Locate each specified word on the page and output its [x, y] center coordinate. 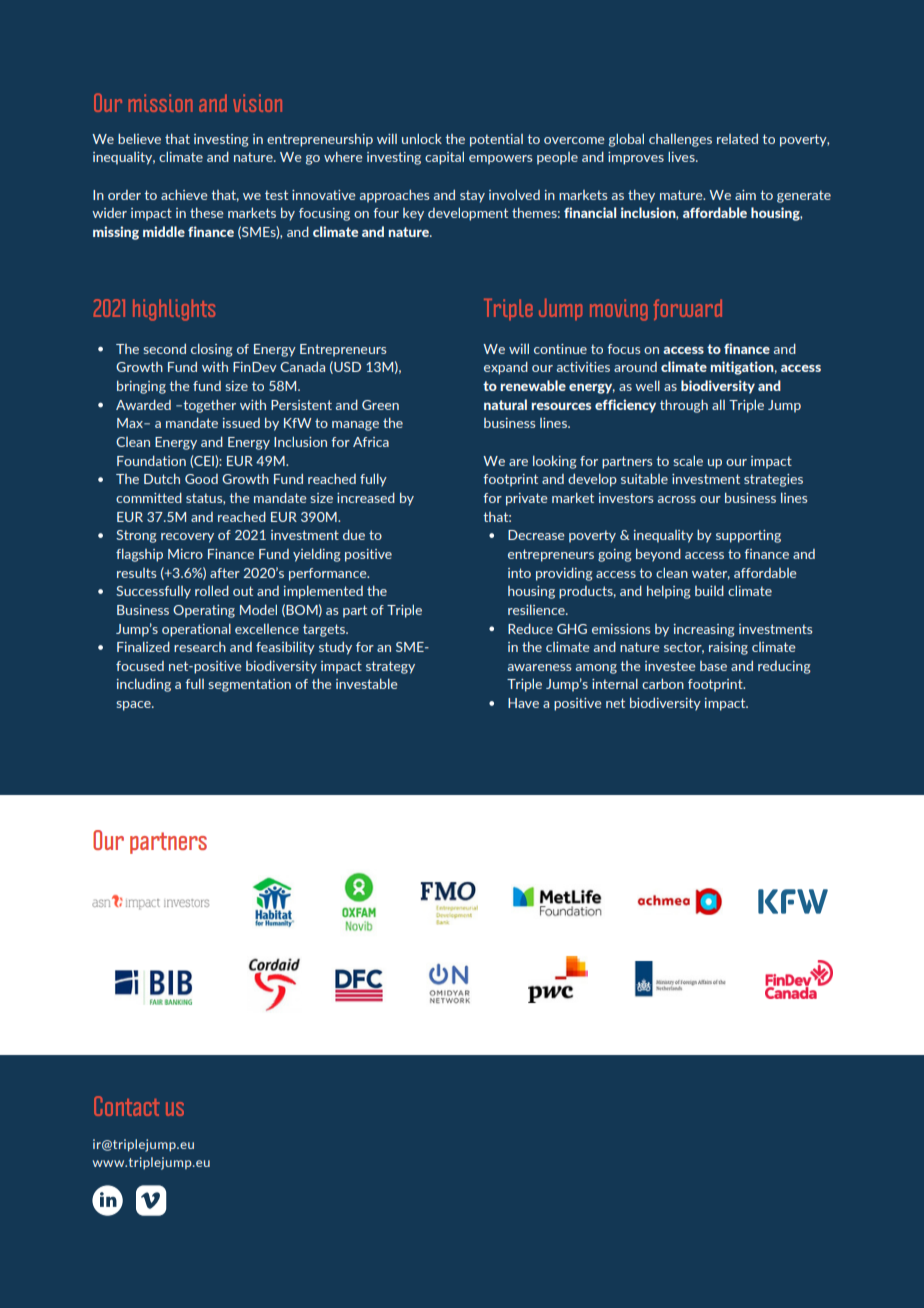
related [737, 138]
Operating [204, 611]
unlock [422, 138]
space [134, 706]
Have [523, 703]
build [709, 590]
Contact [127, 1106]
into [519, 573]
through [684, 406]
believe [139, 138]
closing [212, 350]
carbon [663, 683]
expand [506, 368]
